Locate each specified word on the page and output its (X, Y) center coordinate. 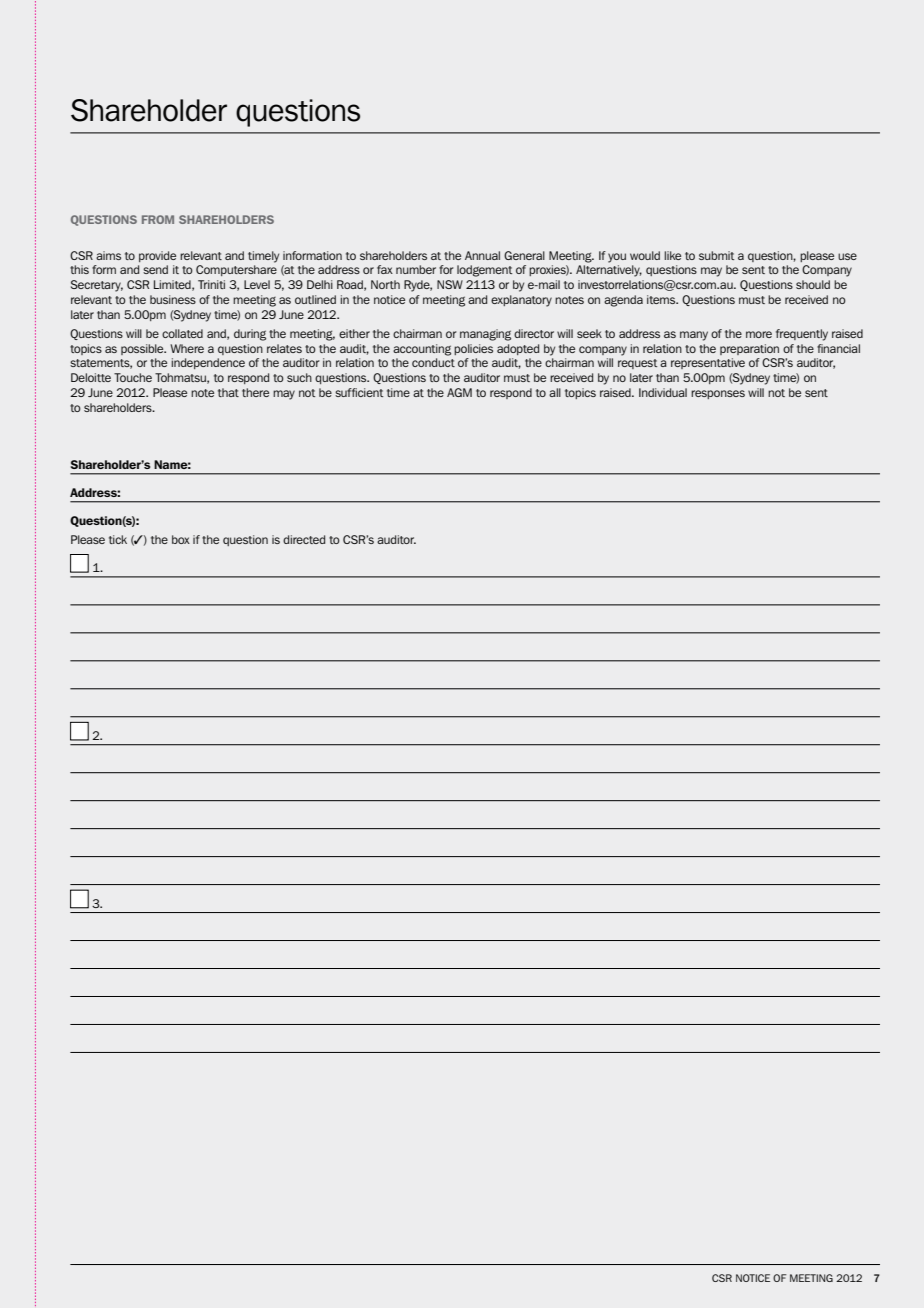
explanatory (521, 301)
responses (718, 394)
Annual (482, 255)
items (662, 299)
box (181, 539)
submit (716, 255)
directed (304, 539)
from (158, 219)
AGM (459, 392)
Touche (133, 377)
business (173, 299)
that (228, 392)
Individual (663, 392)
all (555, 392)
